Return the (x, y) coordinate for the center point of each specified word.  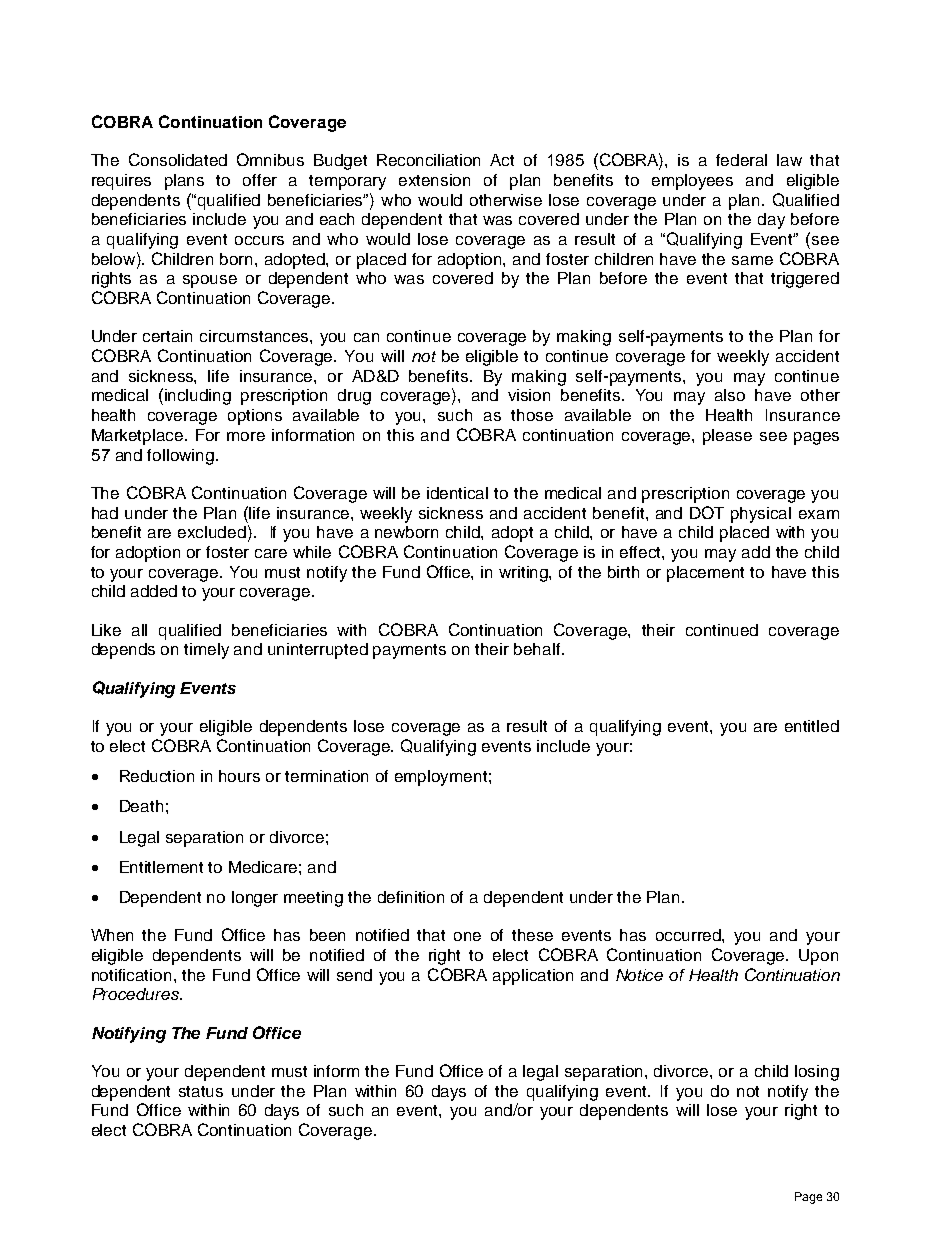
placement (705, 574)
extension (434, 180)
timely (206, 651)
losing (817, 1073)
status (201, 1091)
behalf (538, 649)
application (533, 977)
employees (692, 182)
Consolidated (178, 159)
